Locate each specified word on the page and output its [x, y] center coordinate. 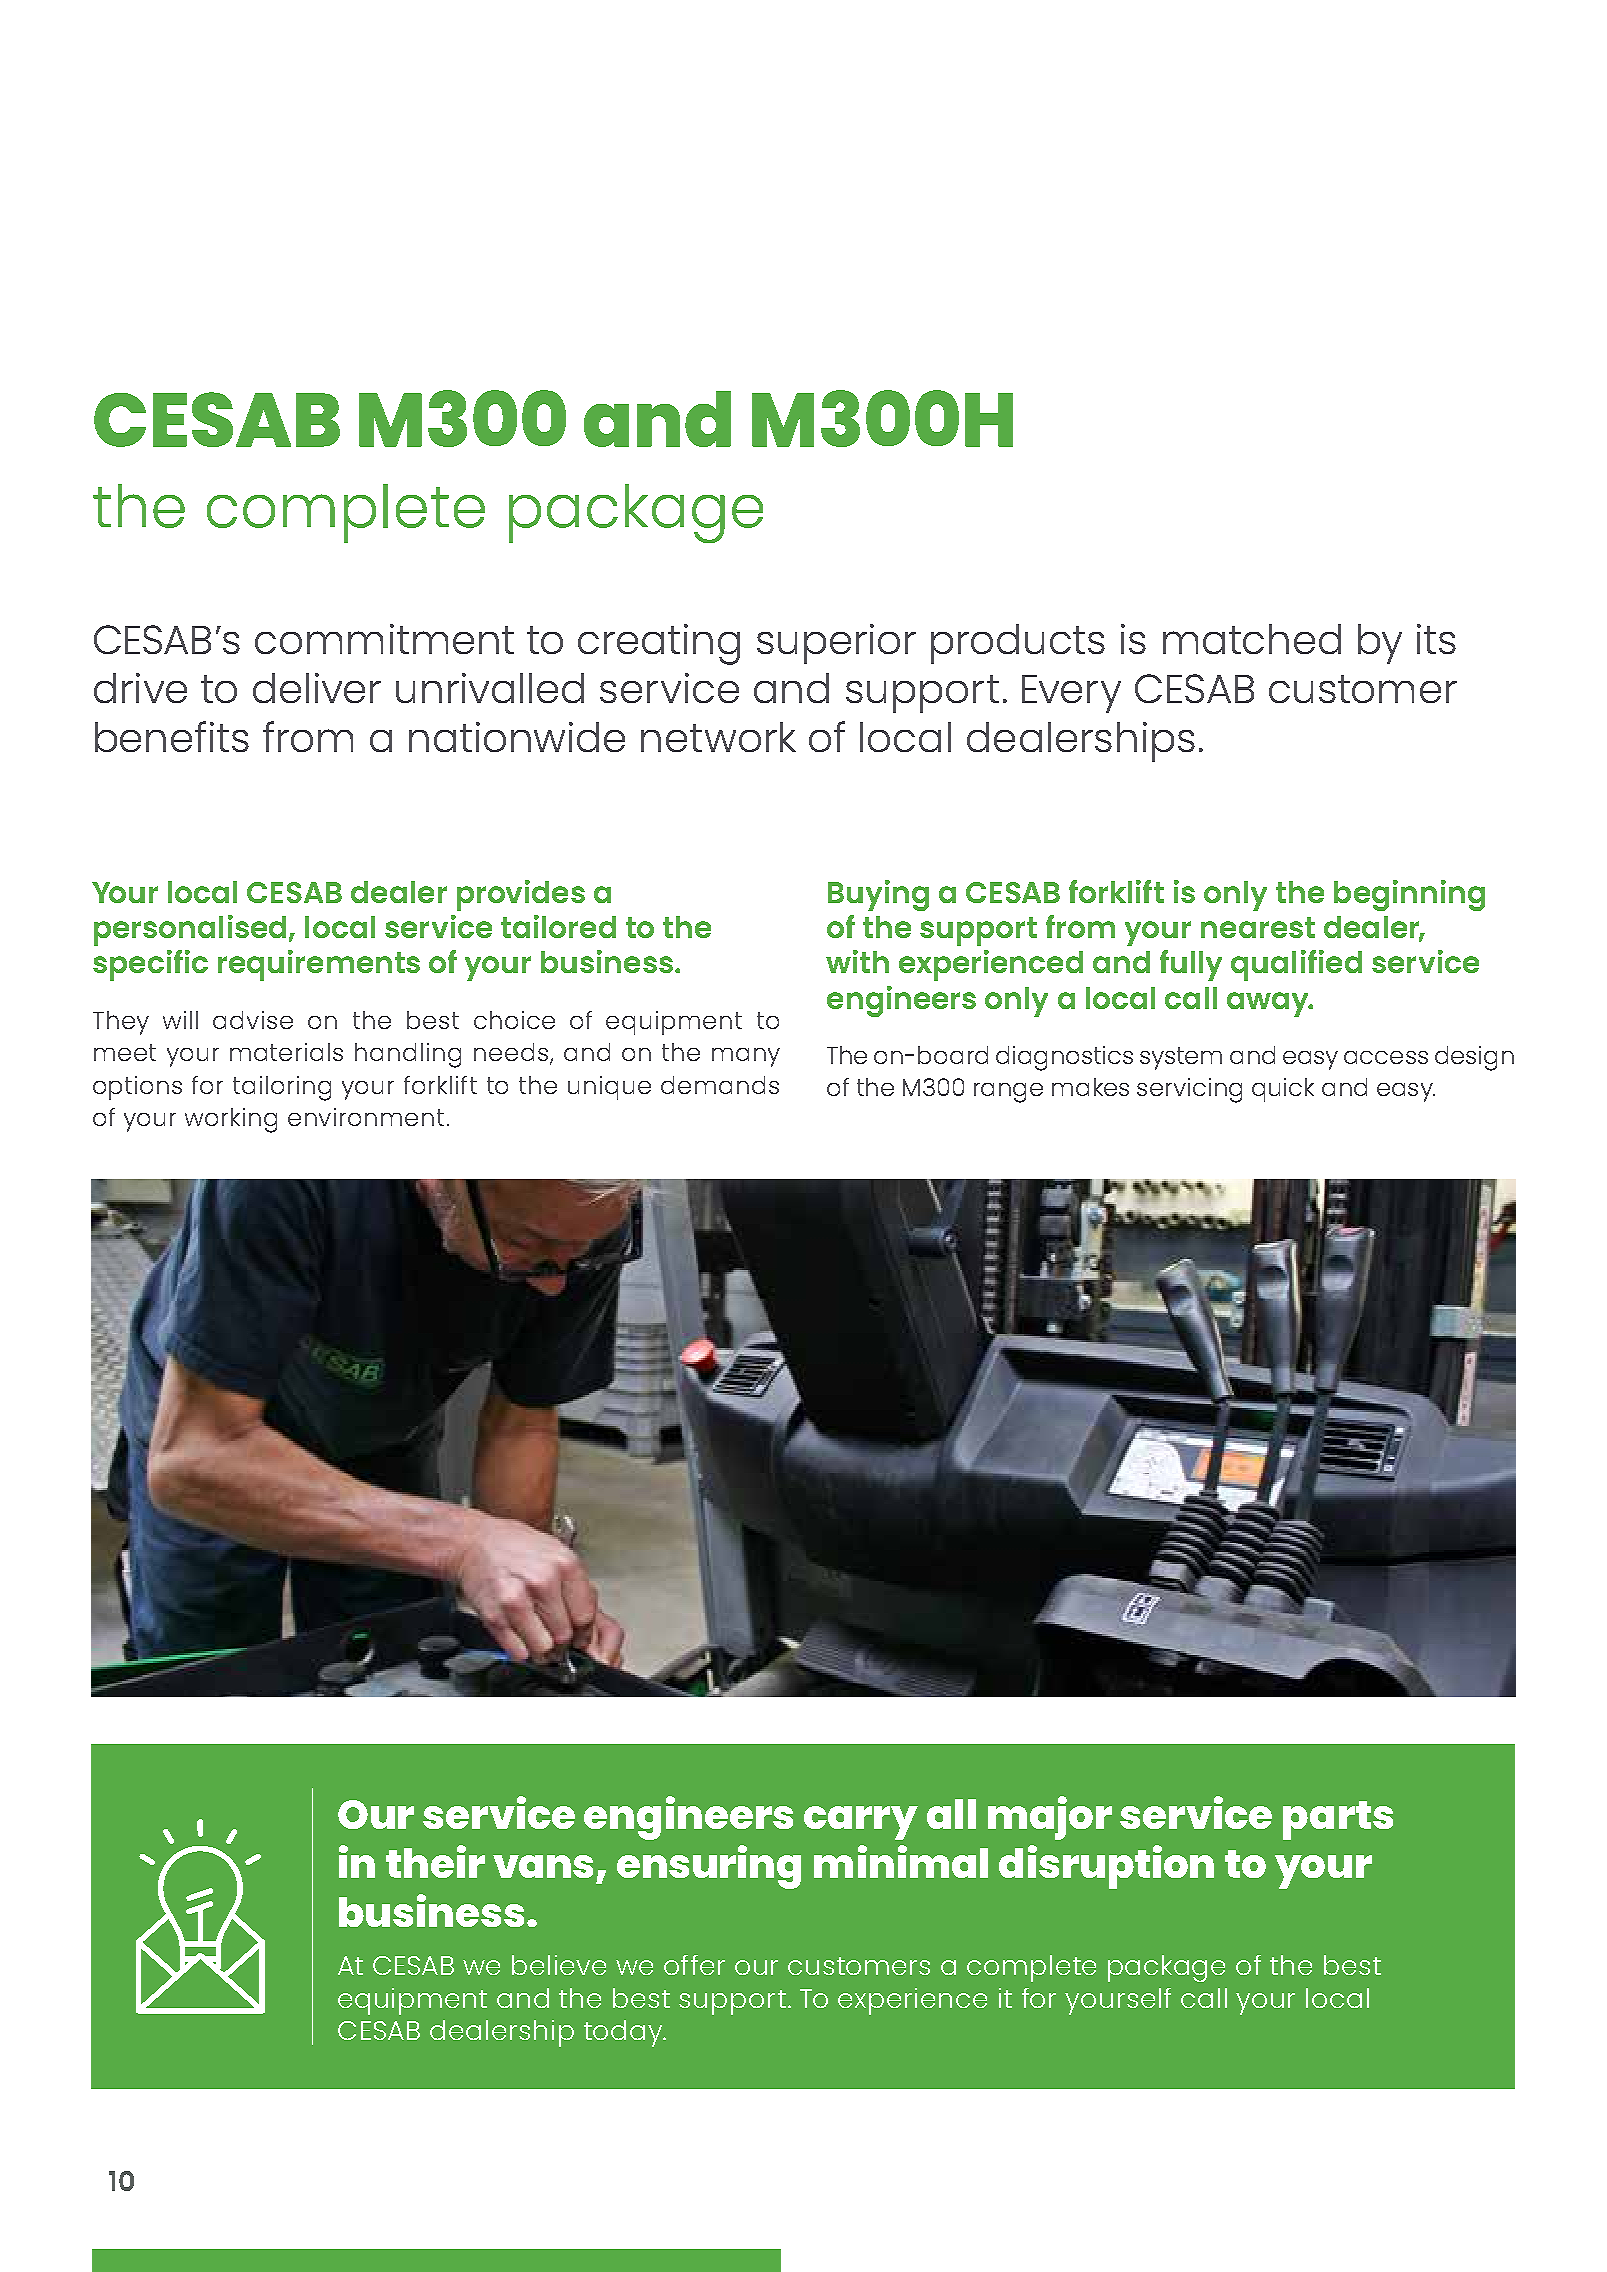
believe [559, 1965]
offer [694, 1965]
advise [253, 1020]
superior [836, 644]
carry [861, 1823]
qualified [1296, 965]
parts [1338, 1820]
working [231, 1120]
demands [720, 1085]
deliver [317, 688]
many [746, 1057]
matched [1252, 639]
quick [1283, 1090]
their [435, 1861]
